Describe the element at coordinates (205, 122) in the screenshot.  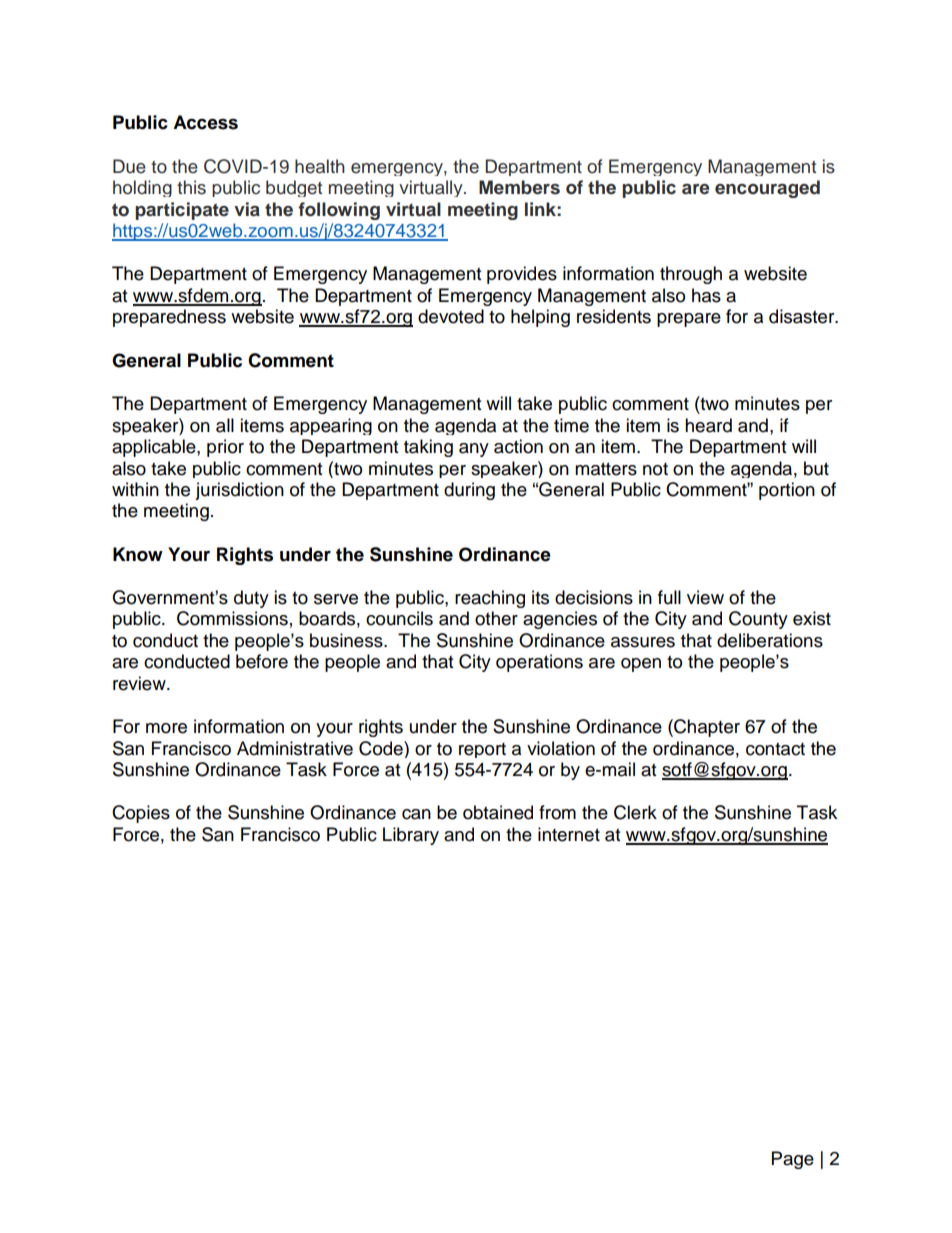
I see `Access` at that location.
